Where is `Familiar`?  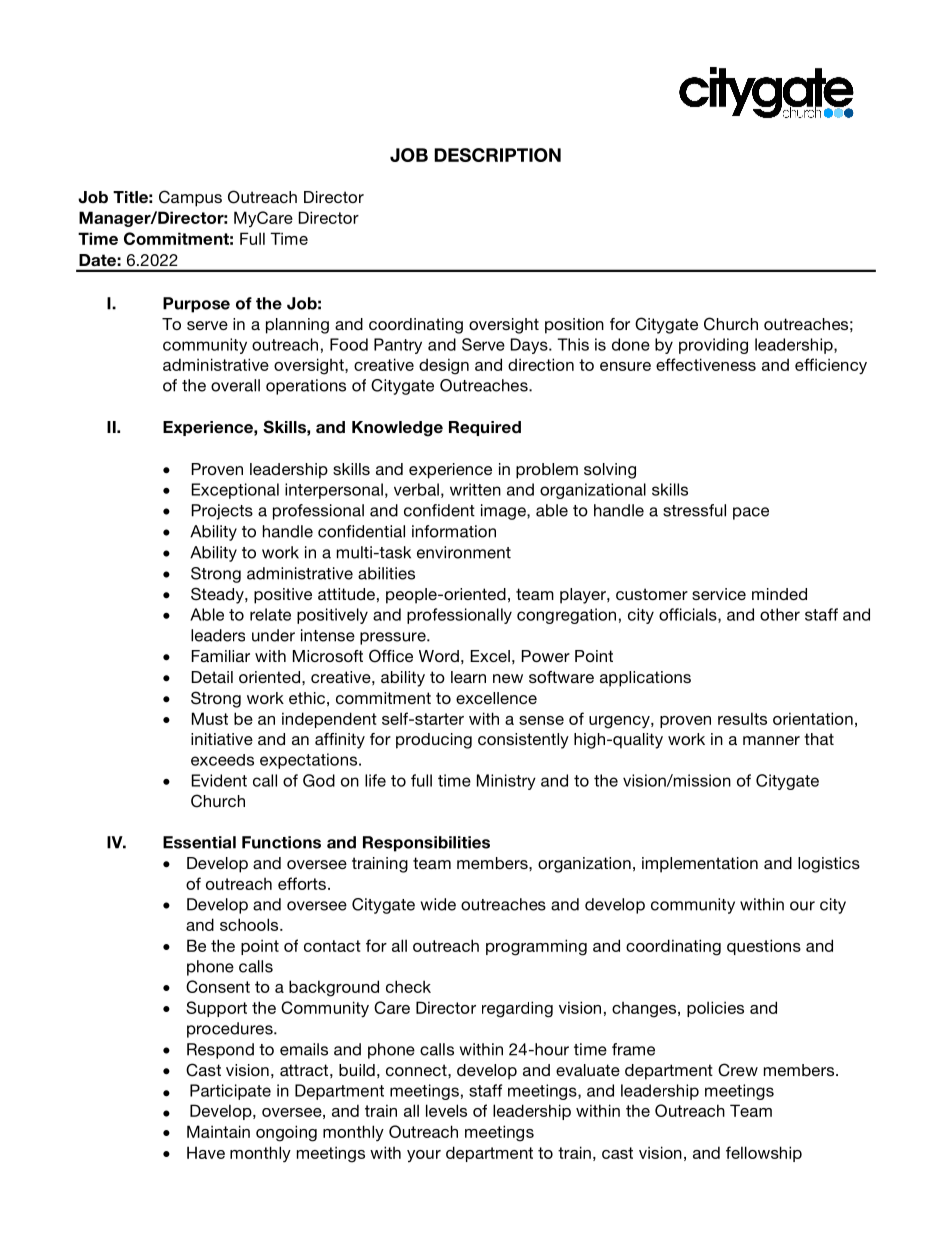
Familiar is located at coordinates (221, 656).
